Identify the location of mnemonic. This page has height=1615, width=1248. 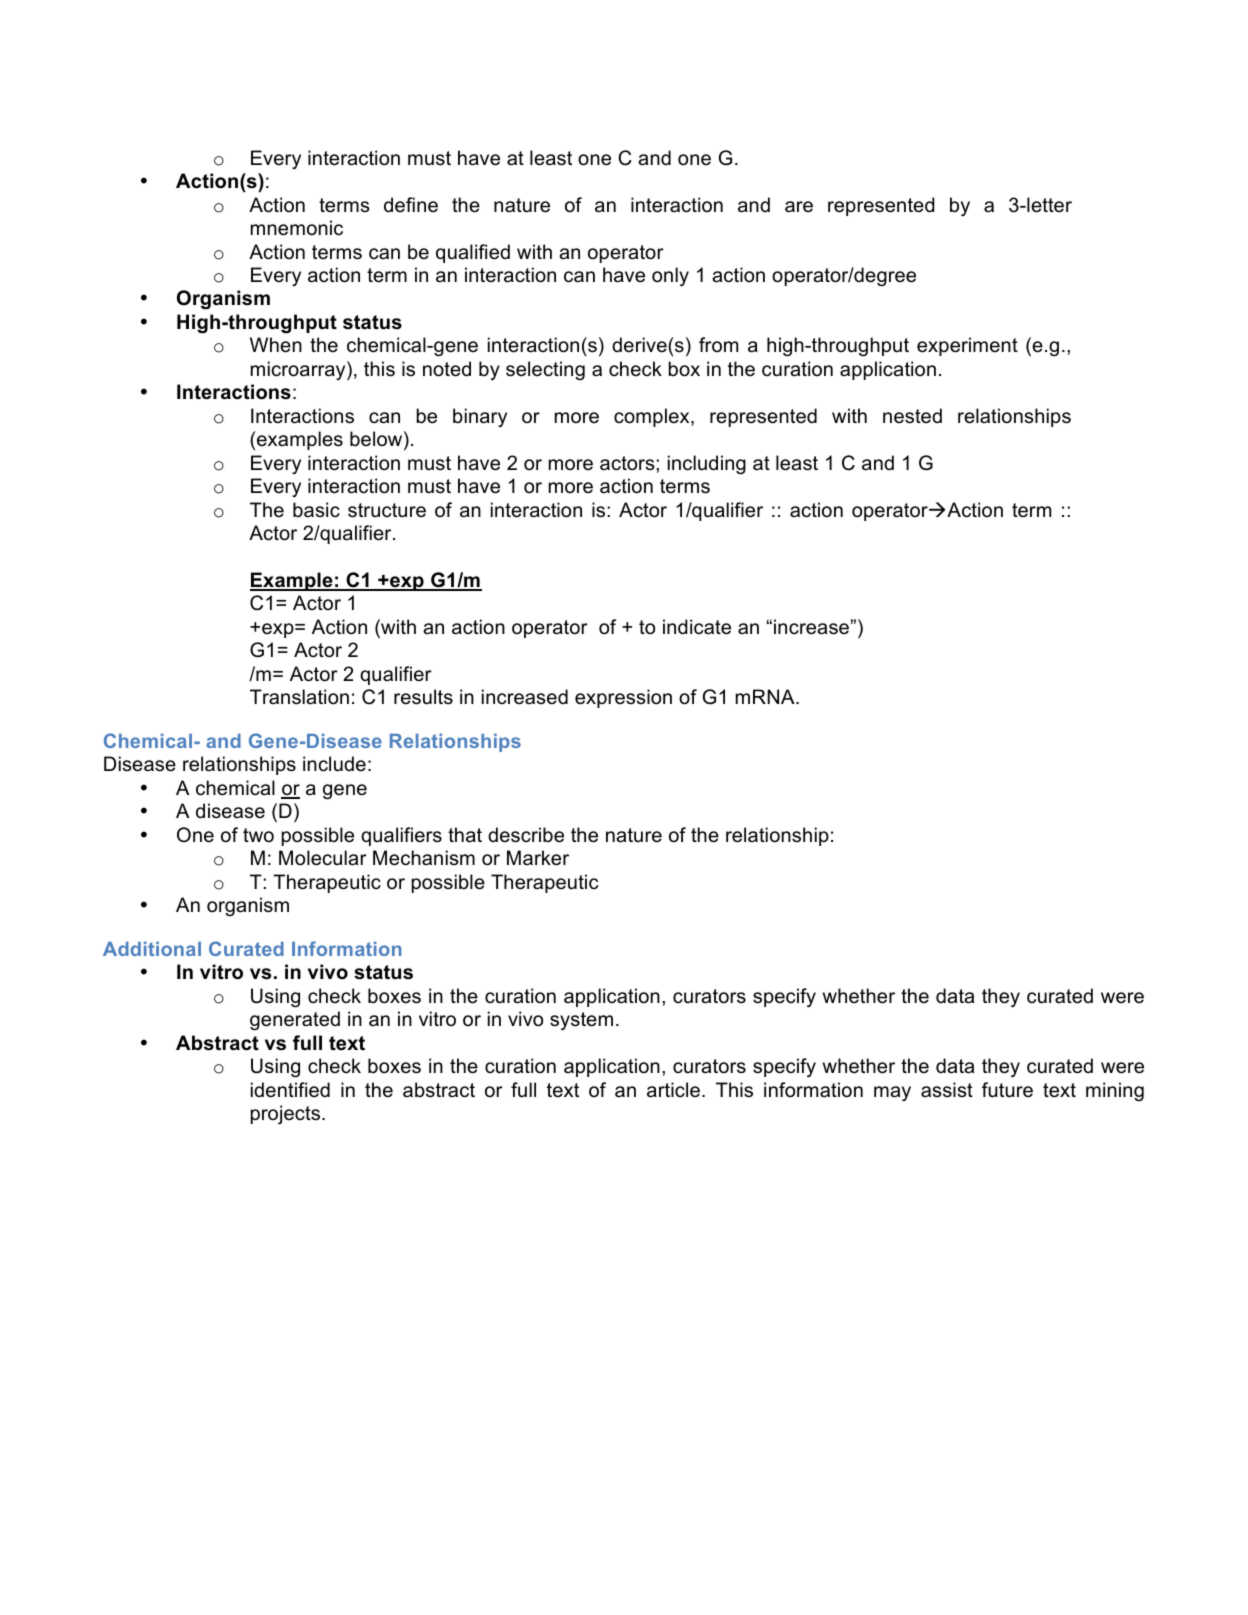
(297, 228).
